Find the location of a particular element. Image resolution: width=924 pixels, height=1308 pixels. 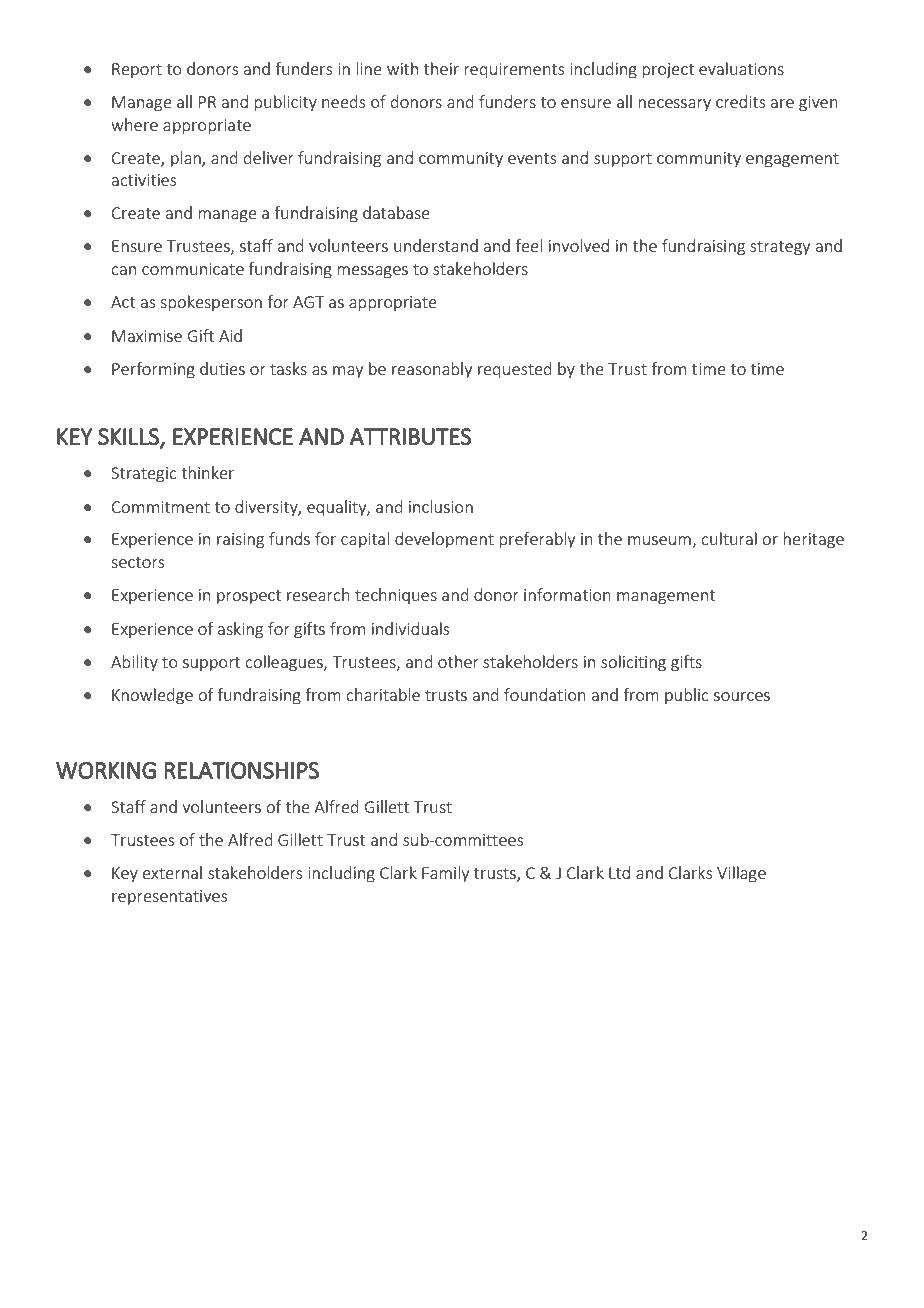

external is located at coordinates (172, 872).
